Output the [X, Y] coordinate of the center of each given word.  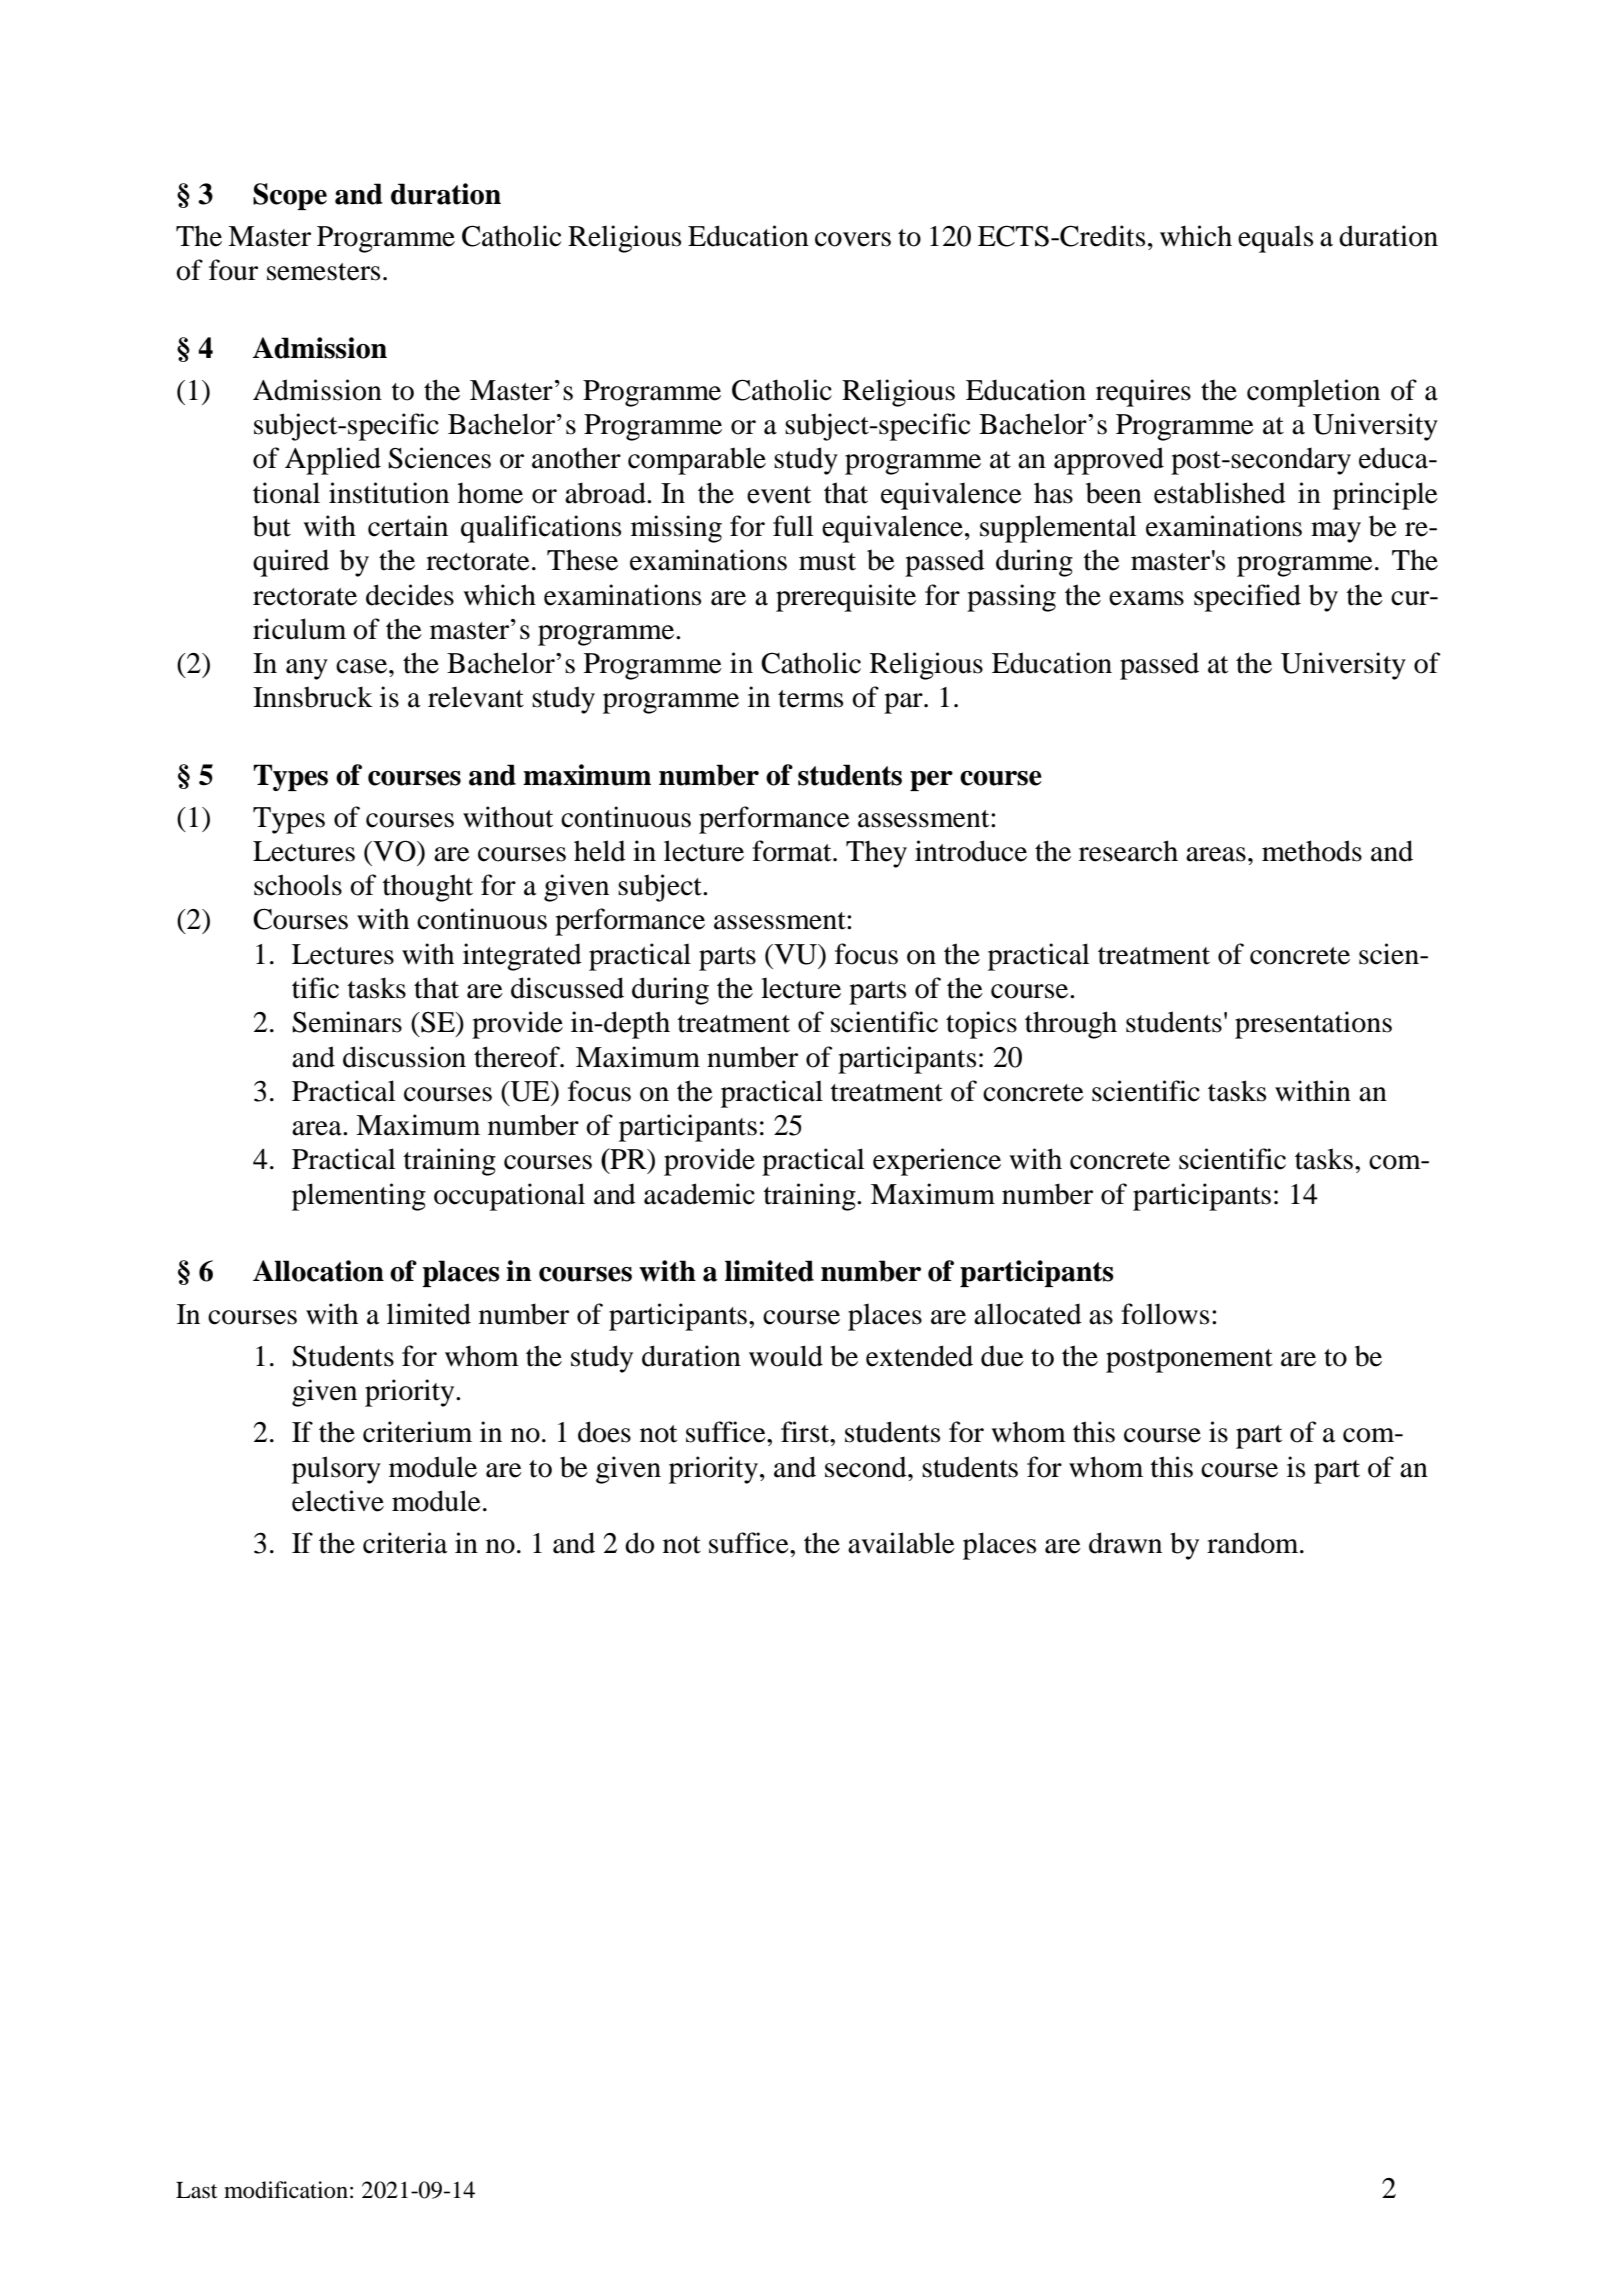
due [1002, 1356]
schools [298, 885]
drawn [1125, 1543]
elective [338, 1501]
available [901, 1543]
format [793, 851]
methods [1312, 851]
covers [853, 239]
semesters [323, 272]
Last [197, 2190]
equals [1275, 239]
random [1254, 1543]
